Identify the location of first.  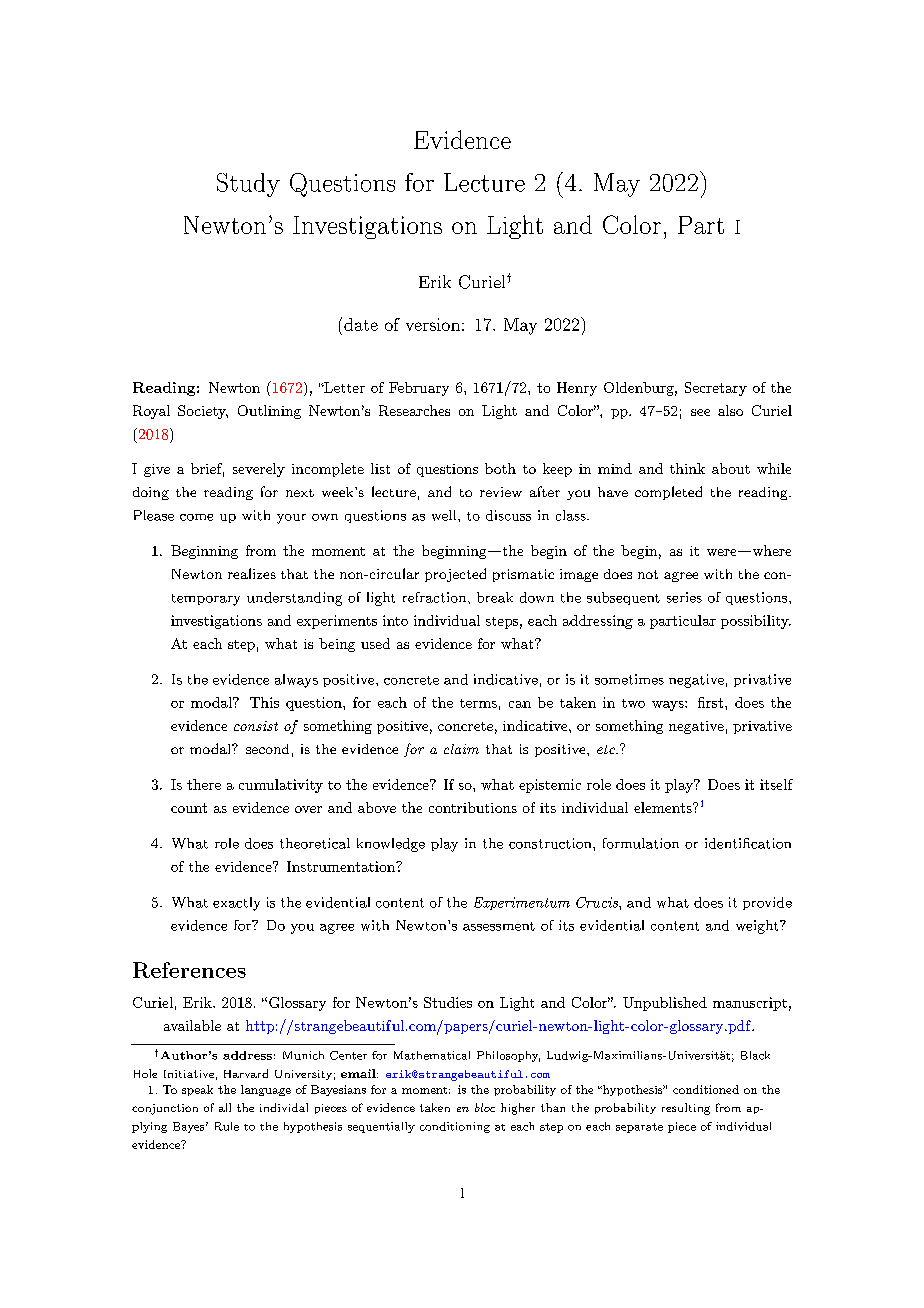
(710, 702).
